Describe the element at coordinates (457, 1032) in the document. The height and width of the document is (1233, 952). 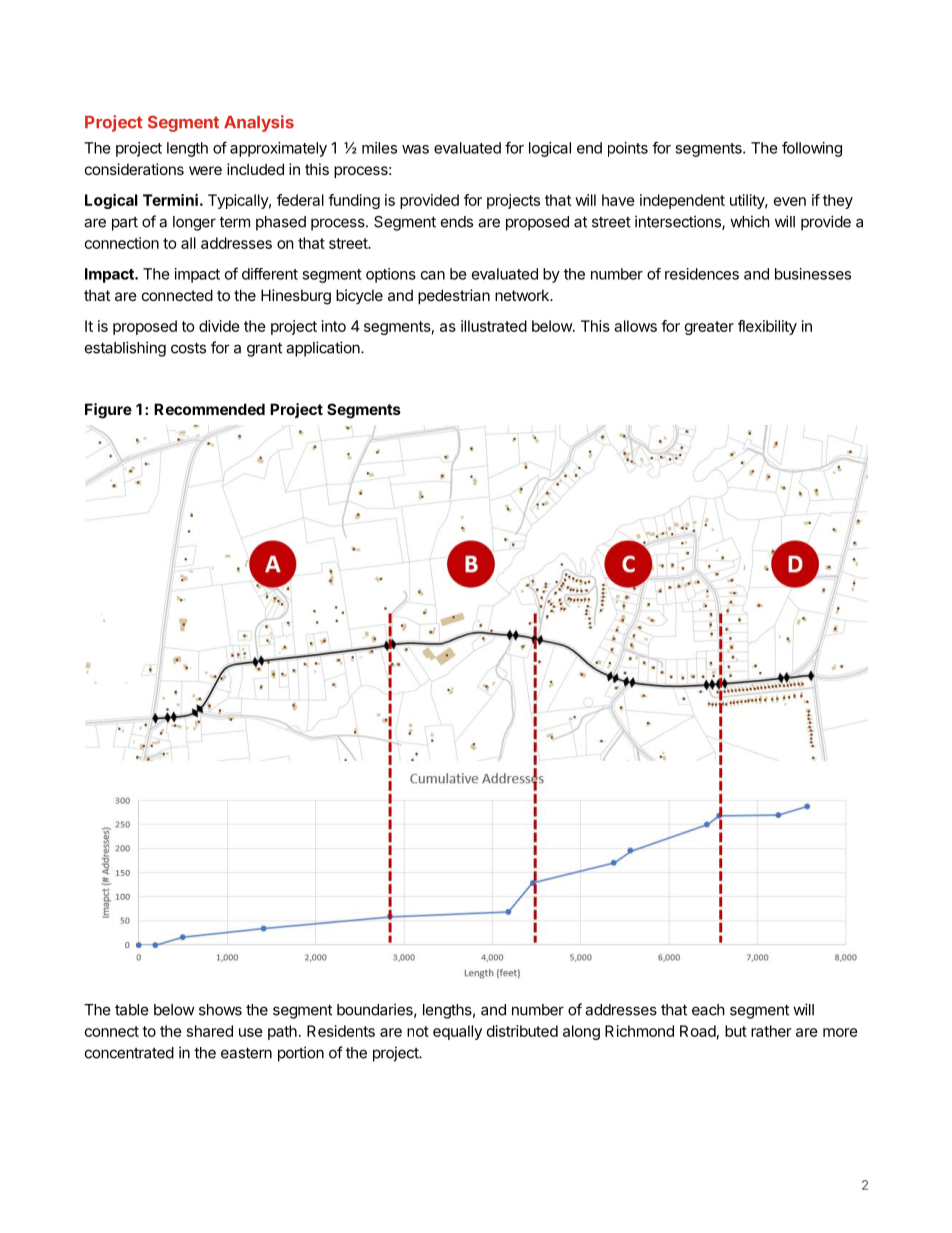
I see `equally` at that location.
